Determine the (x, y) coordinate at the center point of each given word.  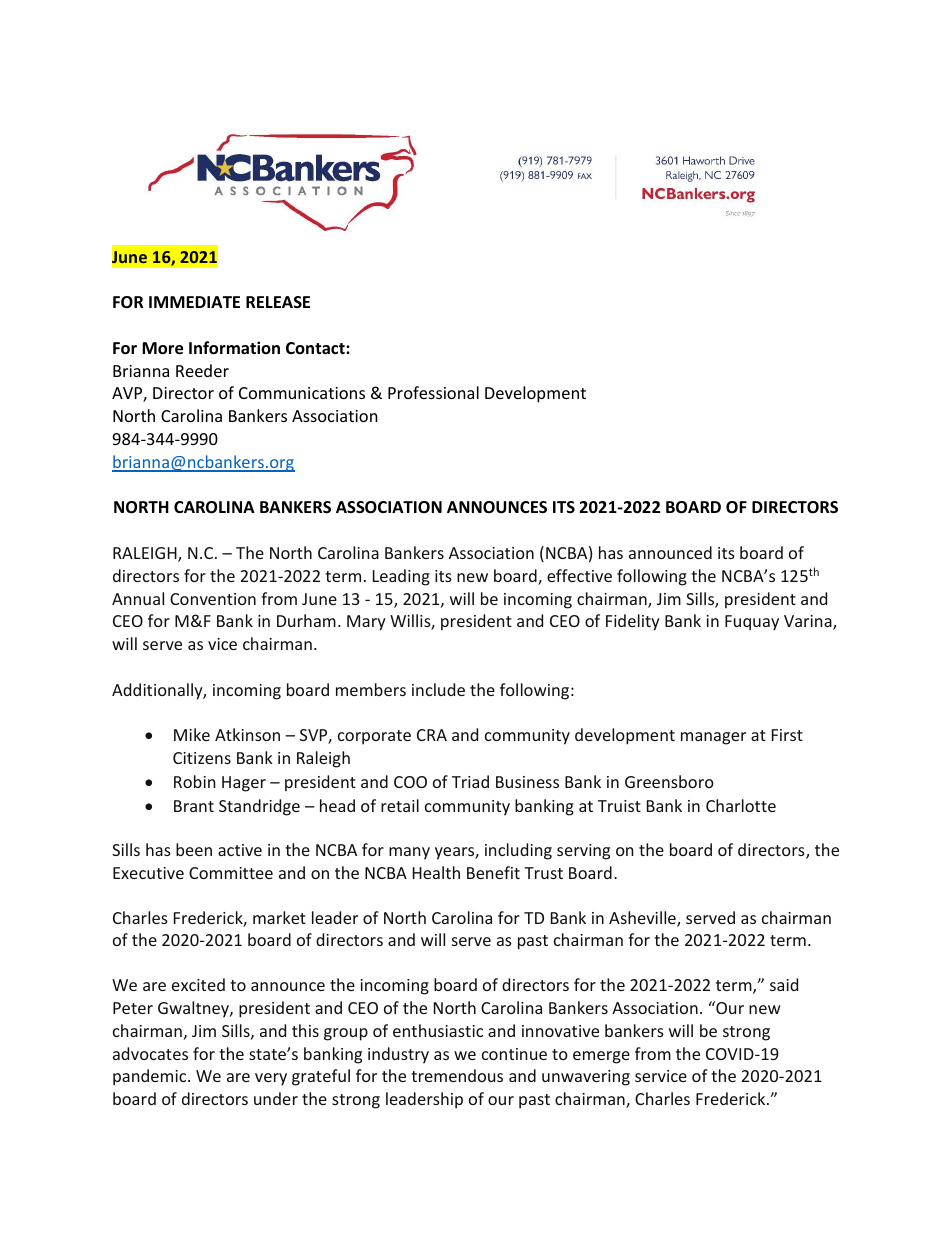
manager (713, 738)
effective (579, 575)
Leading (401, 577)
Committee (231, 873)
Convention (213, 599)
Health (436, 872)
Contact (316, 348)
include (438, 689)
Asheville (643, 919)
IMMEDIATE (194, 302)
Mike (192, 734)
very (271, 1079)
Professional (433, 392)
